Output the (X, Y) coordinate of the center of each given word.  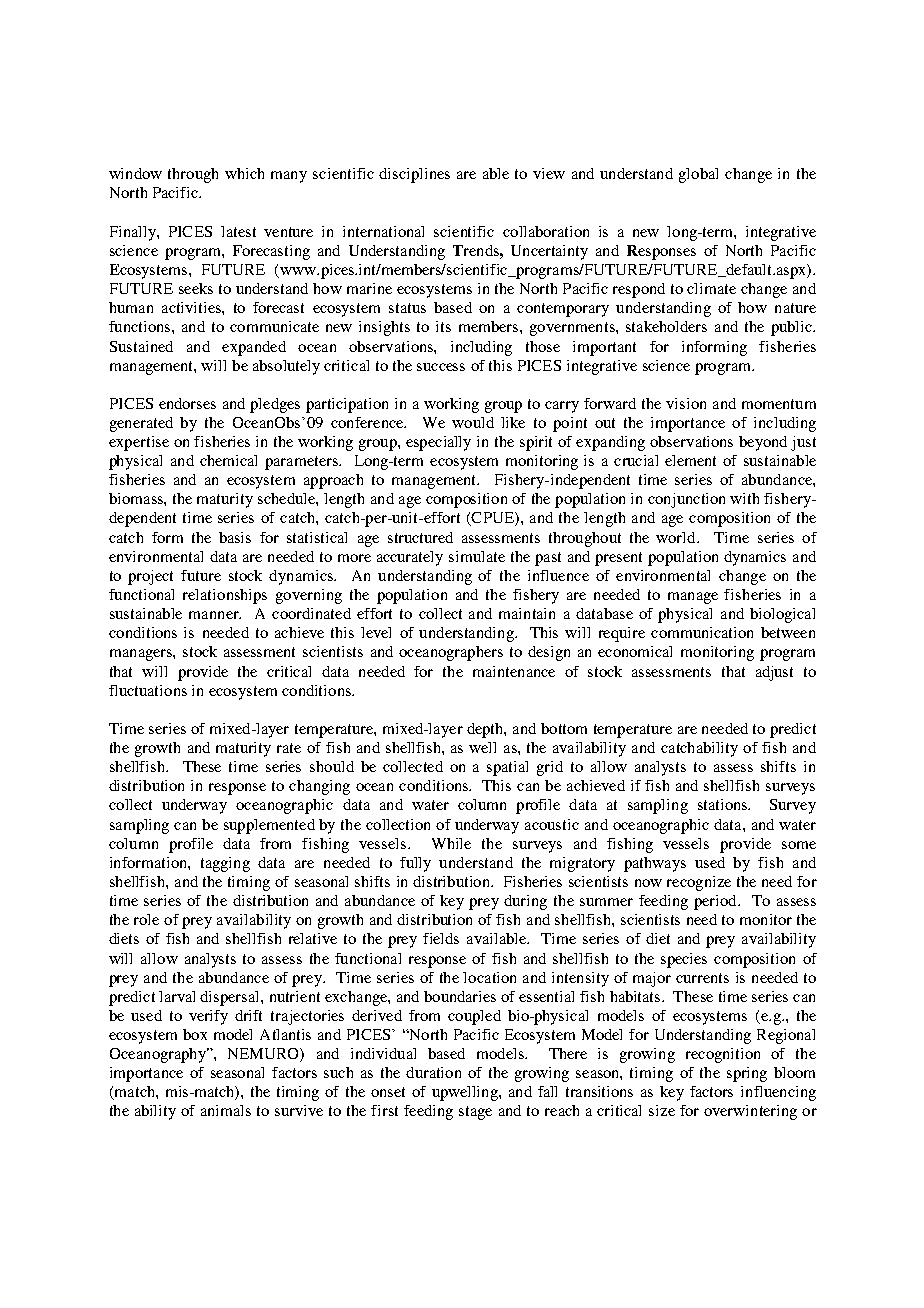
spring (747, 1074)
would (473, 422)
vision (686, 403)
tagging (225, 864)
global (698, 175)
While (451, 843)
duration (433, 1072)
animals (226, 1110)
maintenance (514, 671)
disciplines (414, 175)
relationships (225, 596)
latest (238, 231)
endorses (187, 403)
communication (702, 632)
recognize (699, 883)
